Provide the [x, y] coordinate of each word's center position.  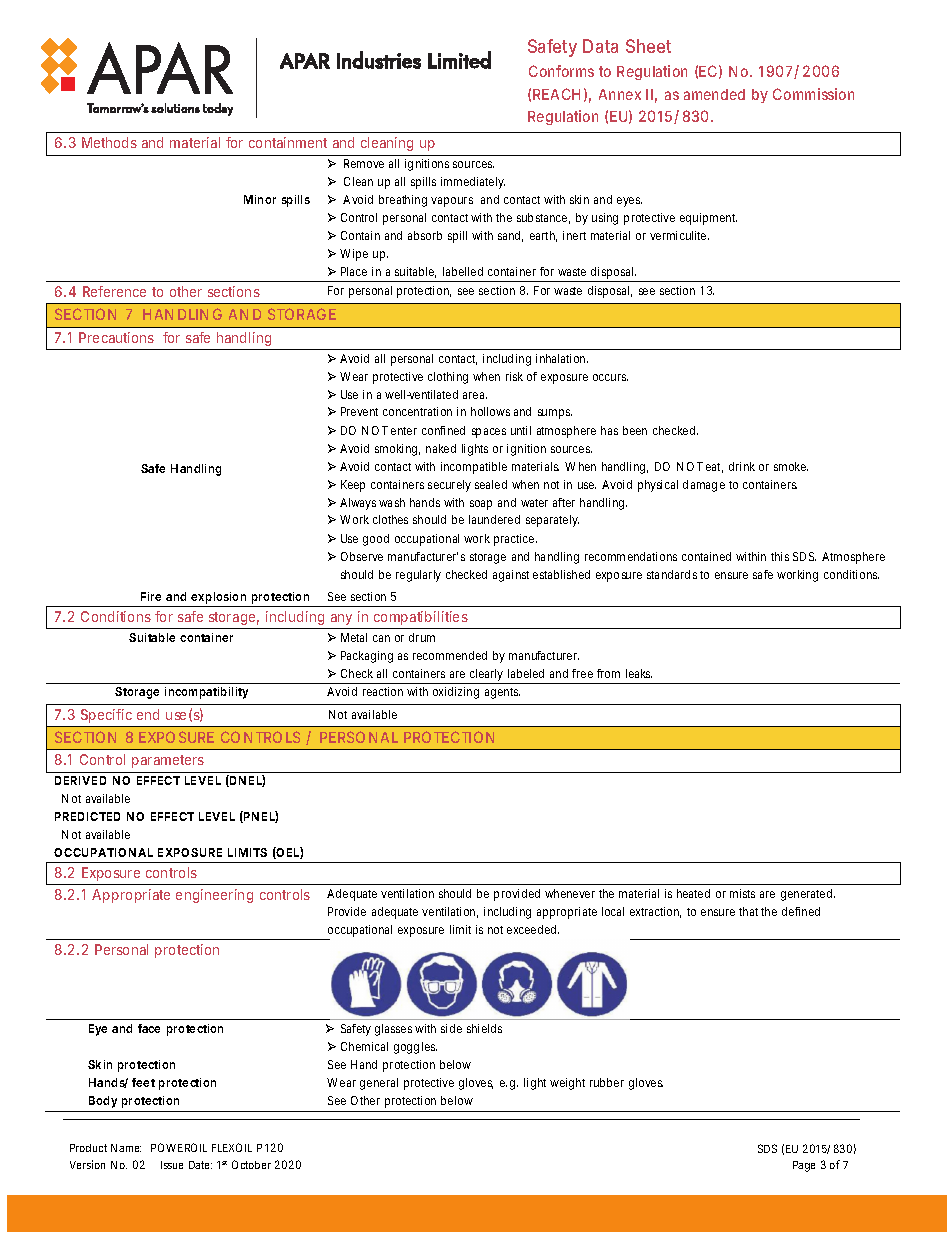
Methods [109, 142]
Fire [151, 596]
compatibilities [421, 618]
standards [674, 574]
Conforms [561, 71]
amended [714, 94]
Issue [172, 1165]
